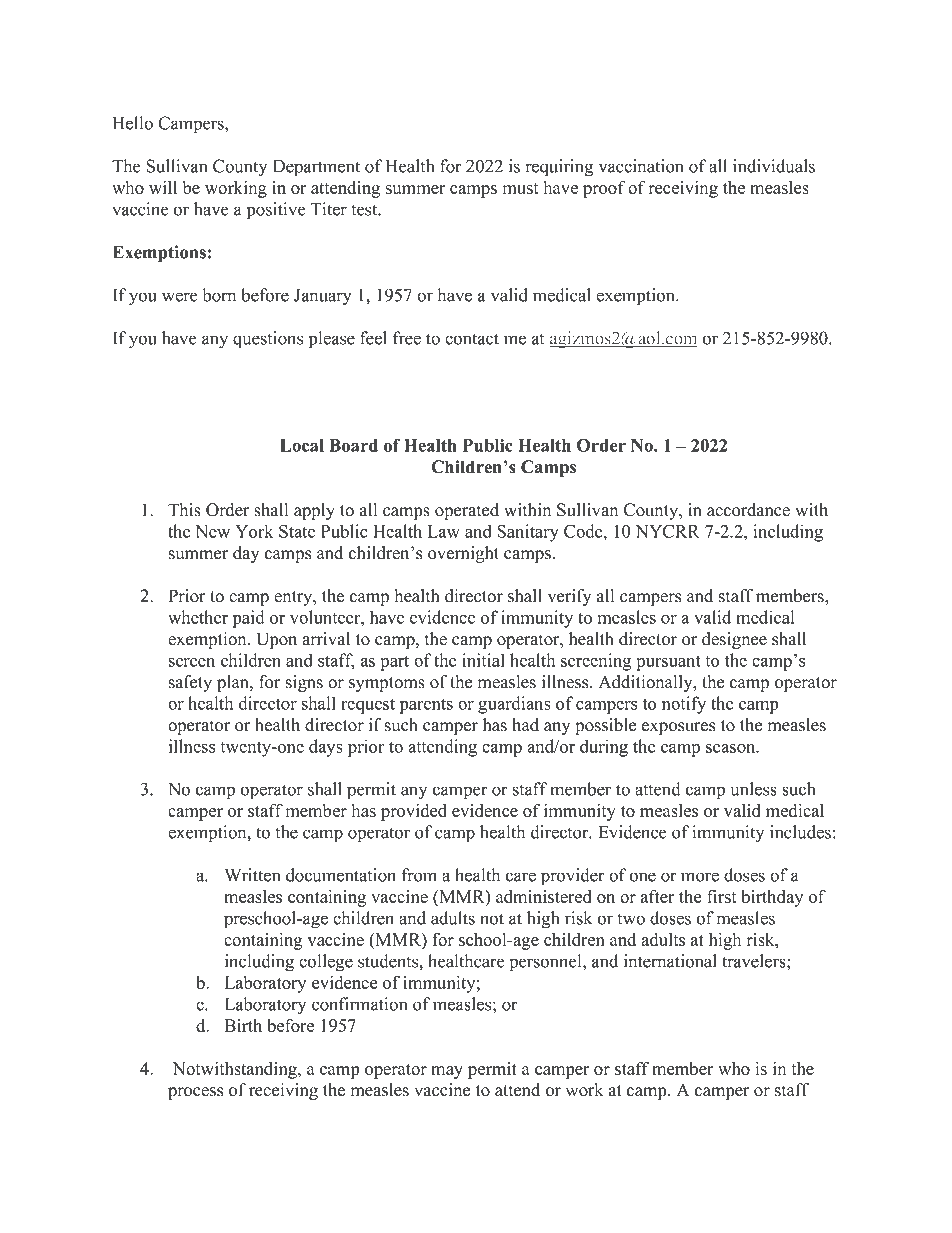 Image resolution: width=952 pixels, height=1233 pixels. What do you see at coordinates (722, 896) in the image?
I see `first` at bounding box center [722, 896].
